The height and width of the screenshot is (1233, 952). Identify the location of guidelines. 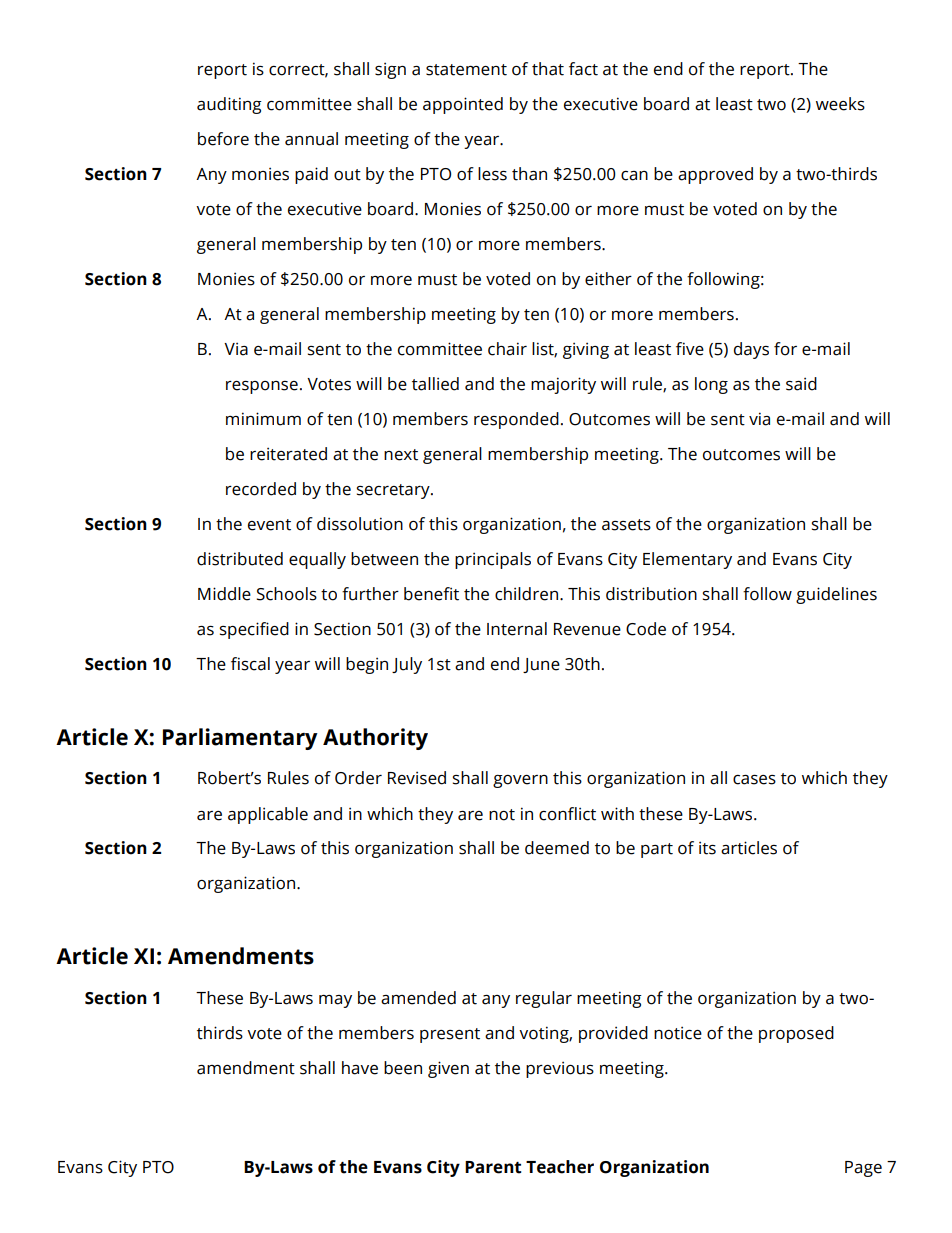
(836, 595).
